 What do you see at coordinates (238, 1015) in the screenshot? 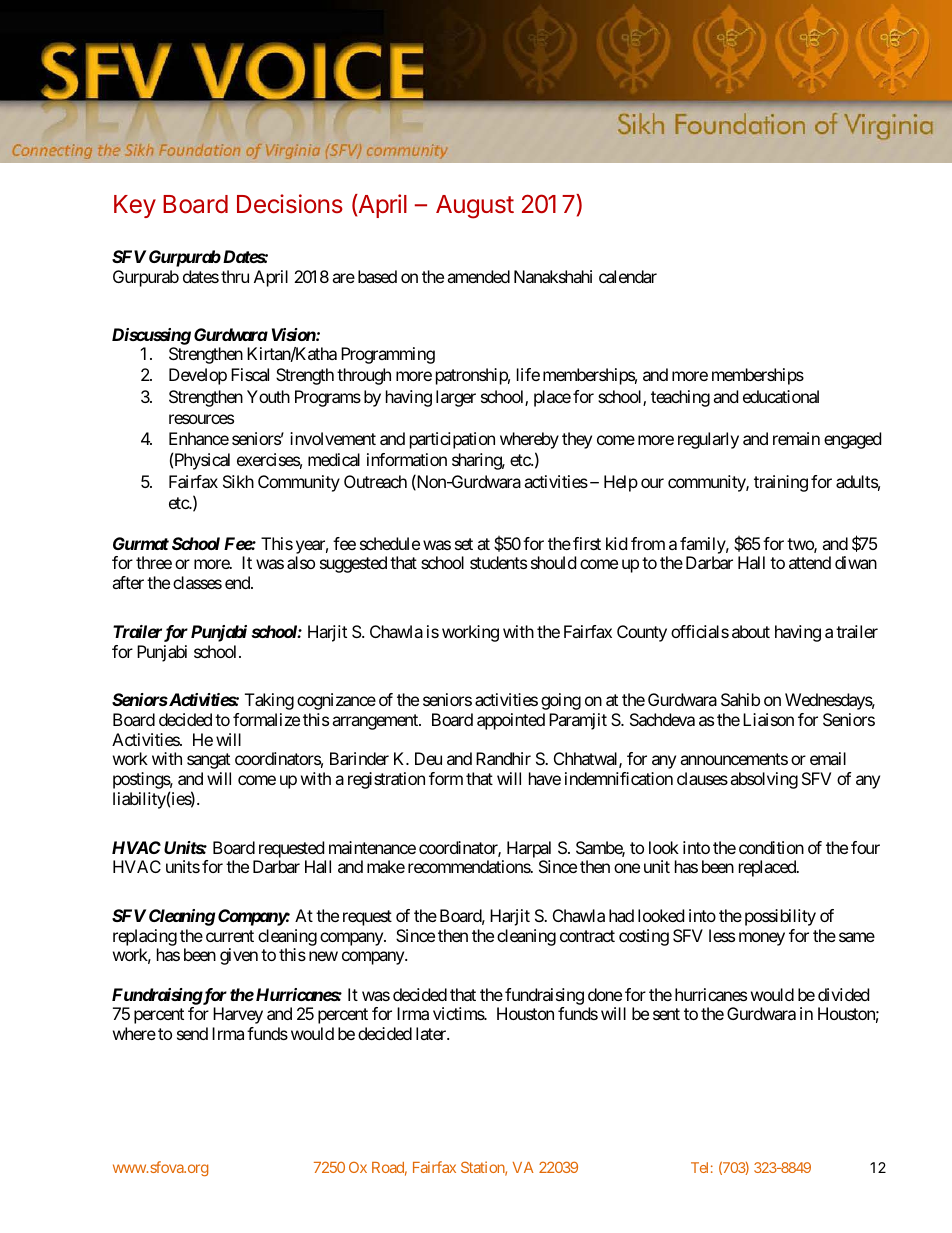
I see `Harvey` at bounding box center [238, 1015].
